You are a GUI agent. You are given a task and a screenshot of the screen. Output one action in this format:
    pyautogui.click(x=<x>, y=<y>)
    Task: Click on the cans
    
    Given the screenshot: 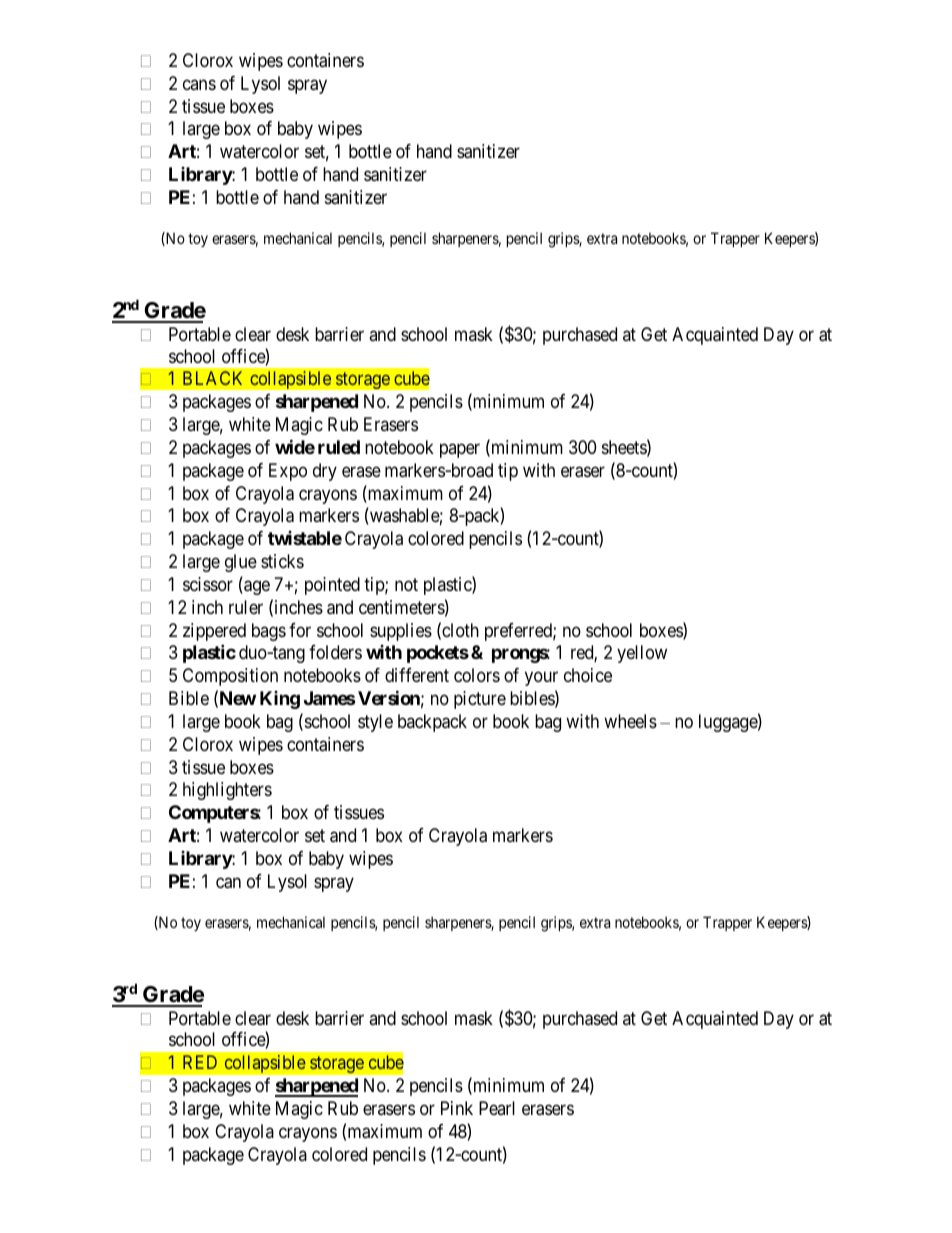 What is the action you would take?
    pyautogui.click(x=199, y=84)
